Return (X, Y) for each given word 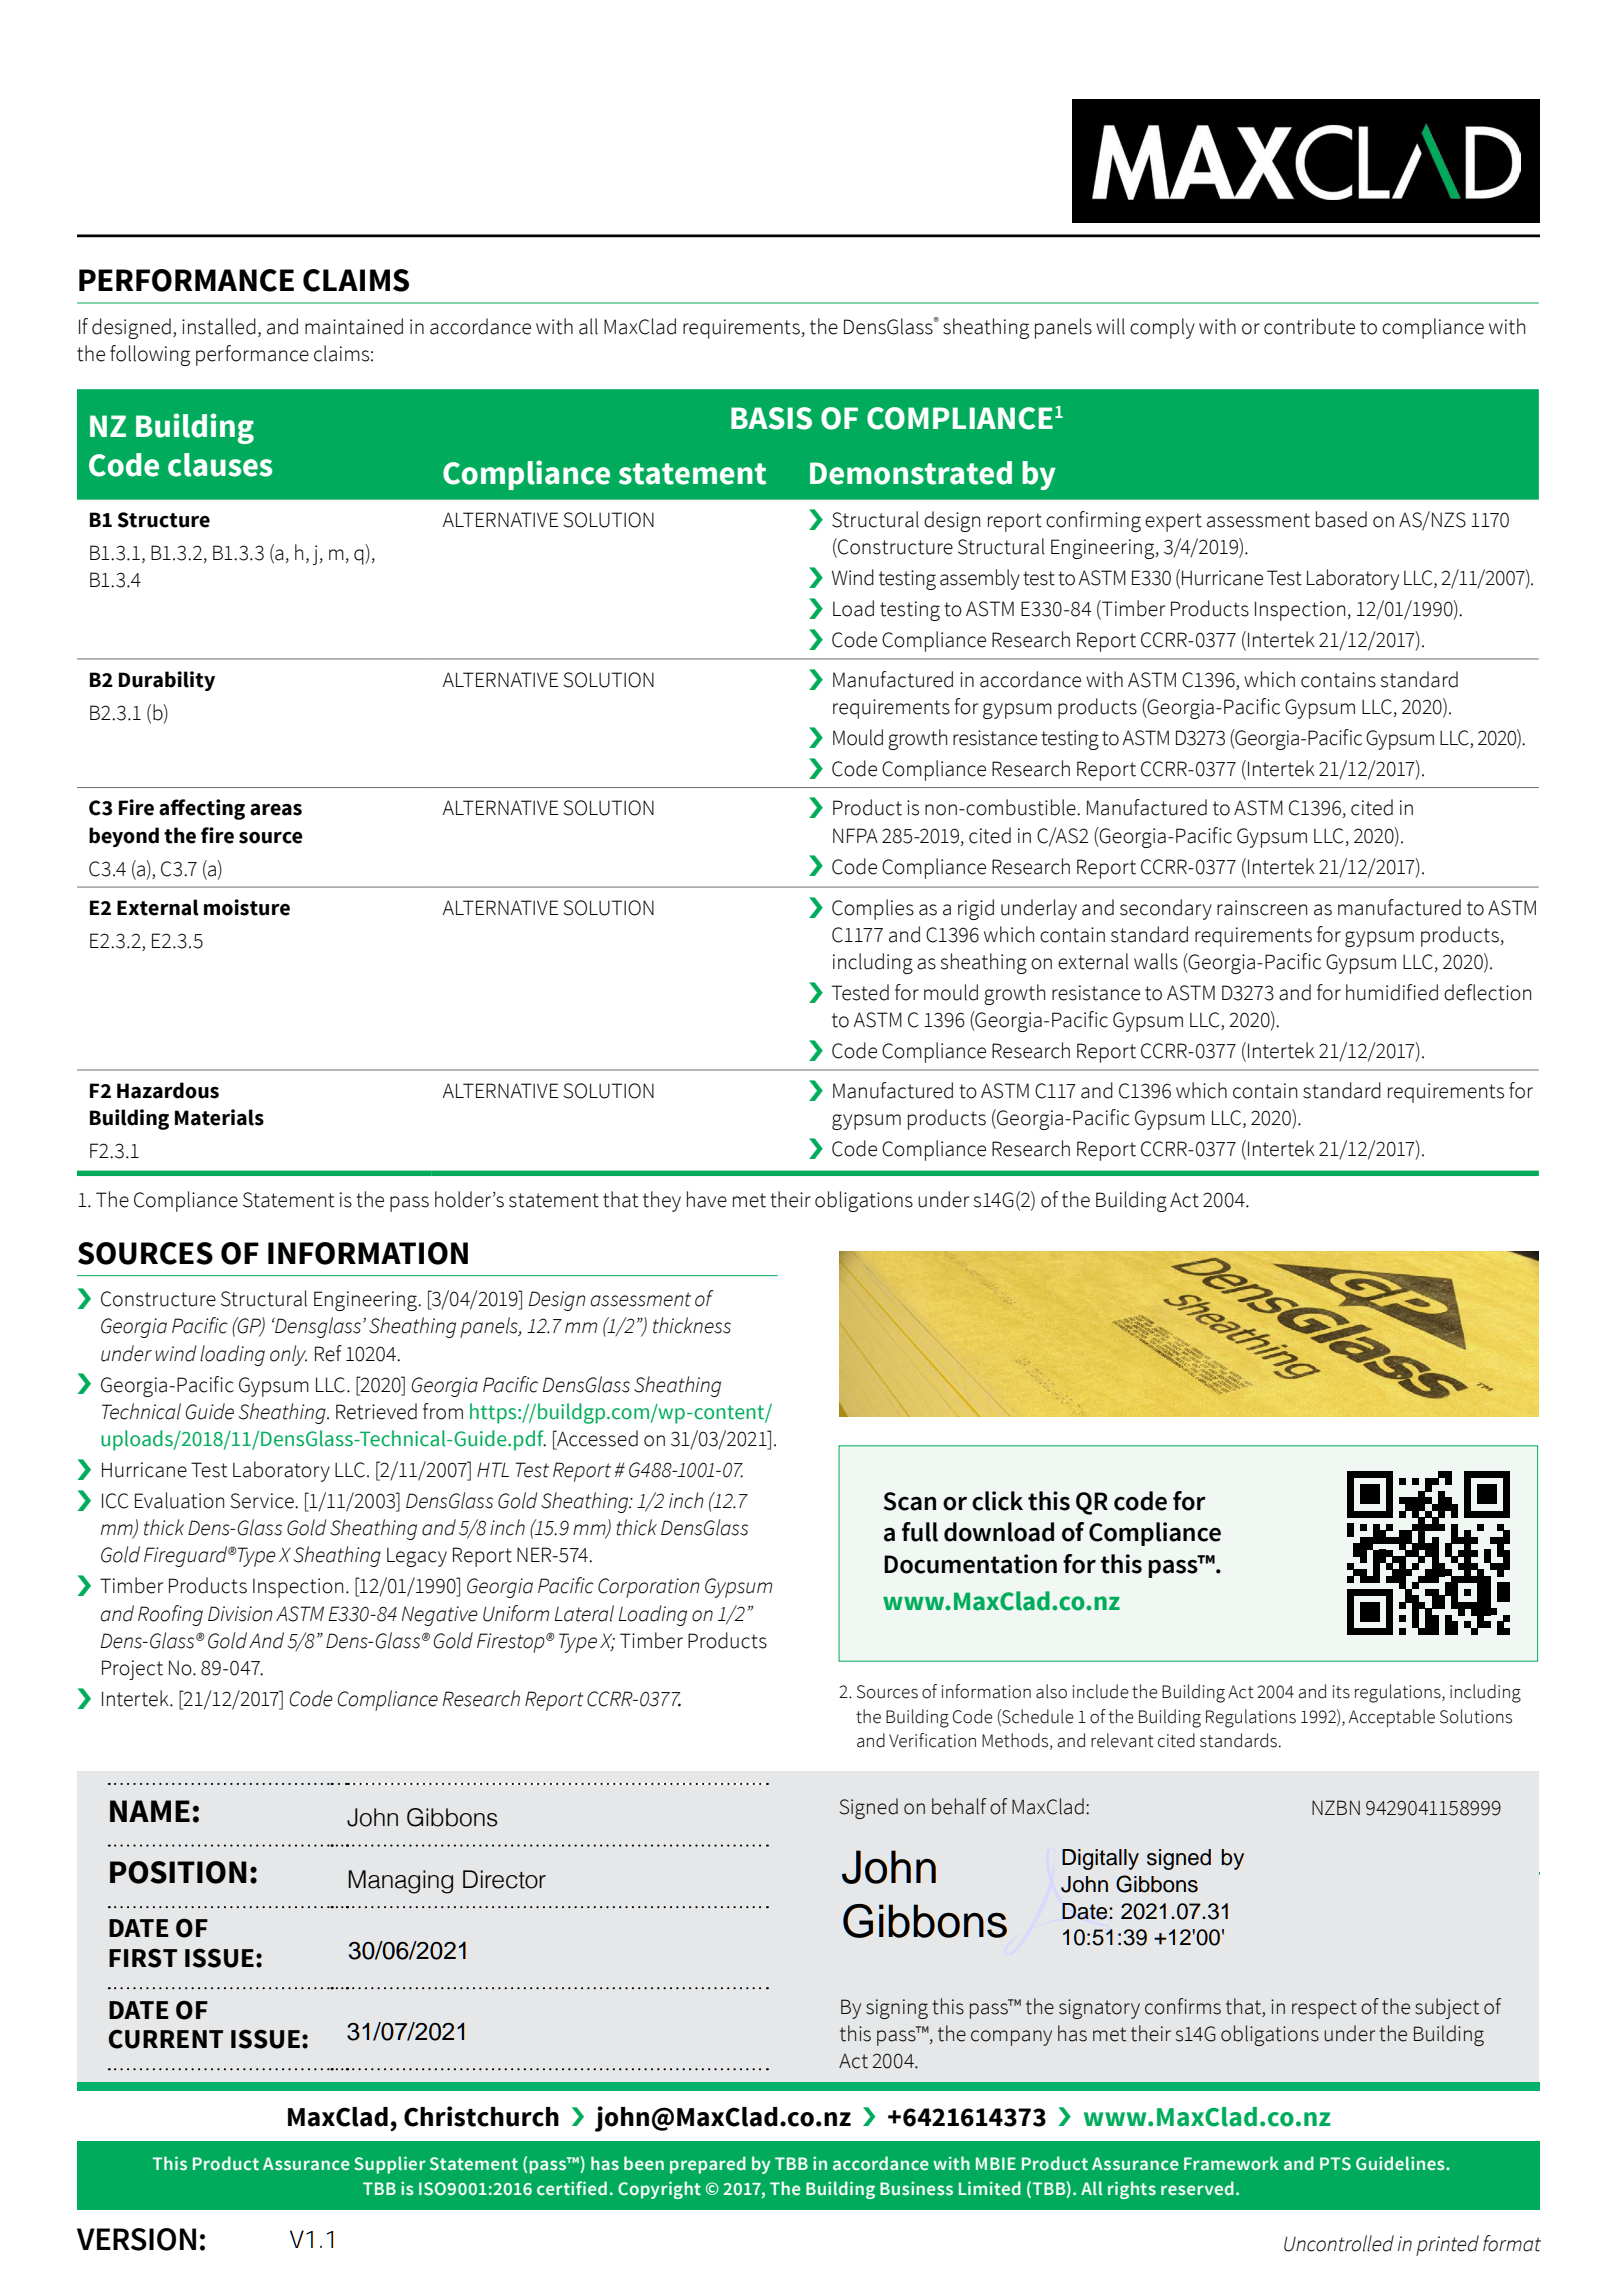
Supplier (390, 2165)
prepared (708, 2165)
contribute (1309, 326)
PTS (1335, 2164)
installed (219, 326)
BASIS (771, 418)
